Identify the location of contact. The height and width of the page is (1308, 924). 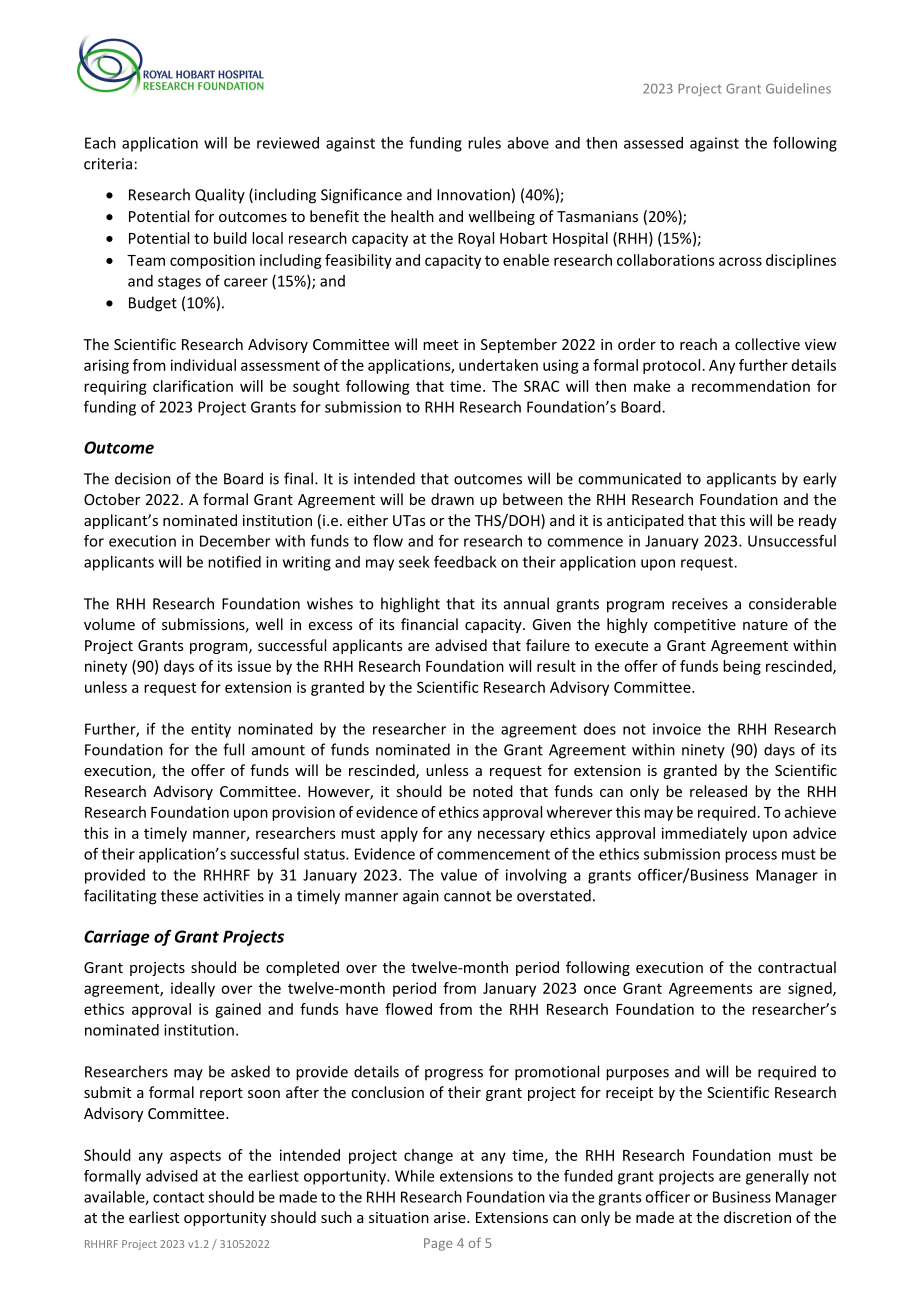
(178, 1197).
